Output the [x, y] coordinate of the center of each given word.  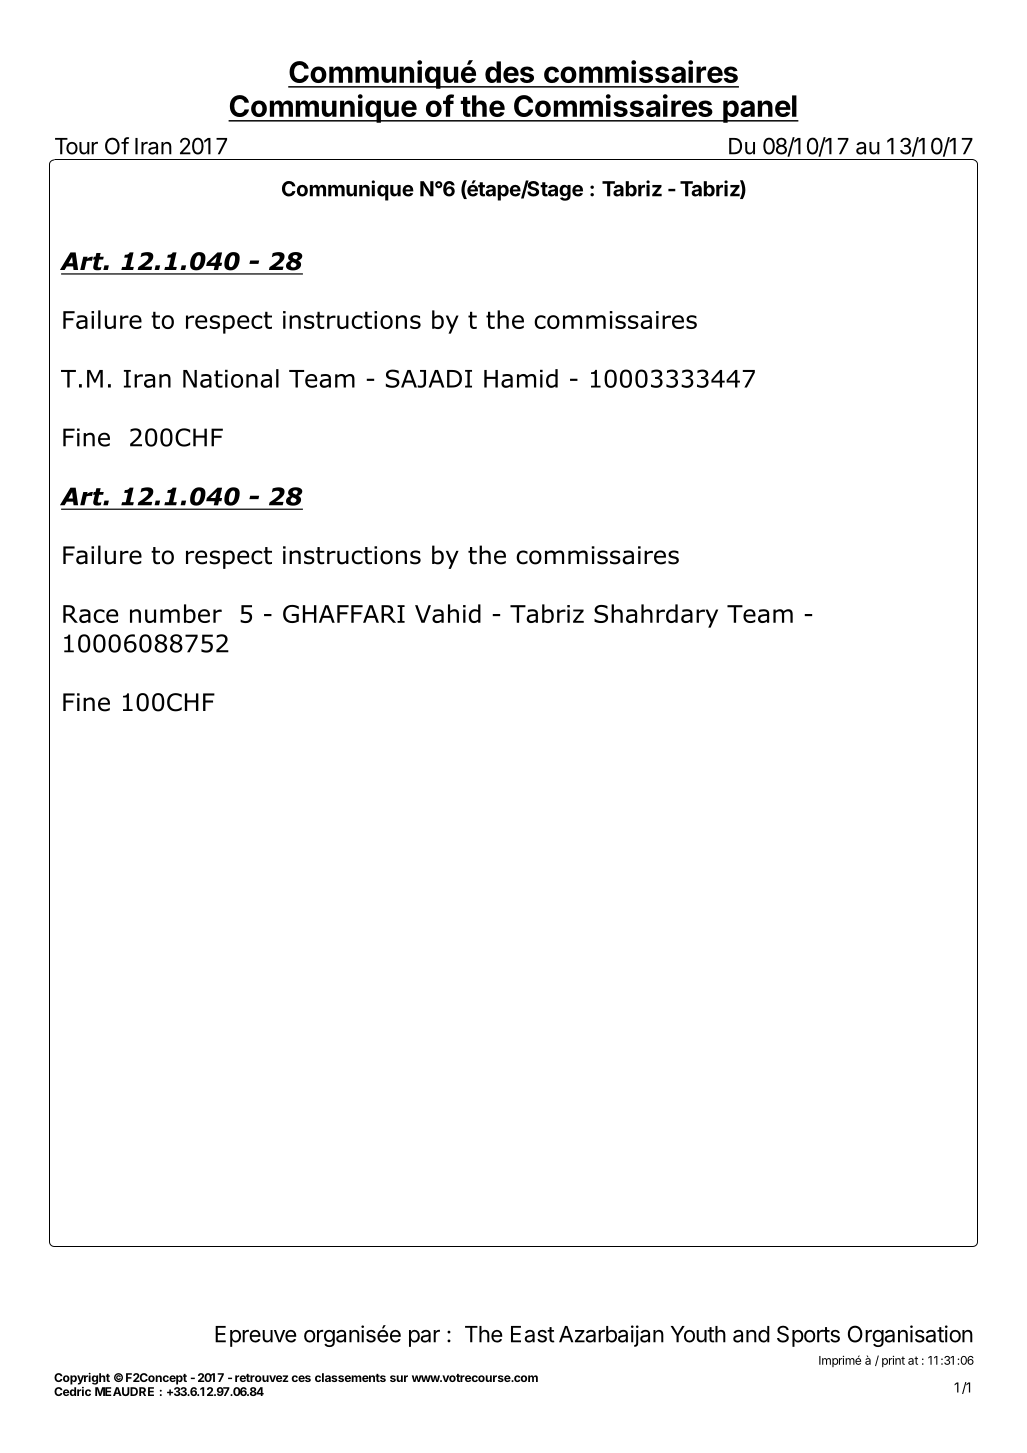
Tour [76, 146]
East [533, 1334]
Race [91, 614]
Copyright [82, 1379]
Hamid [521, 378]
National [231, 378]
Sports [808, 1336]
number [176, 613]
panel [760, 109]
